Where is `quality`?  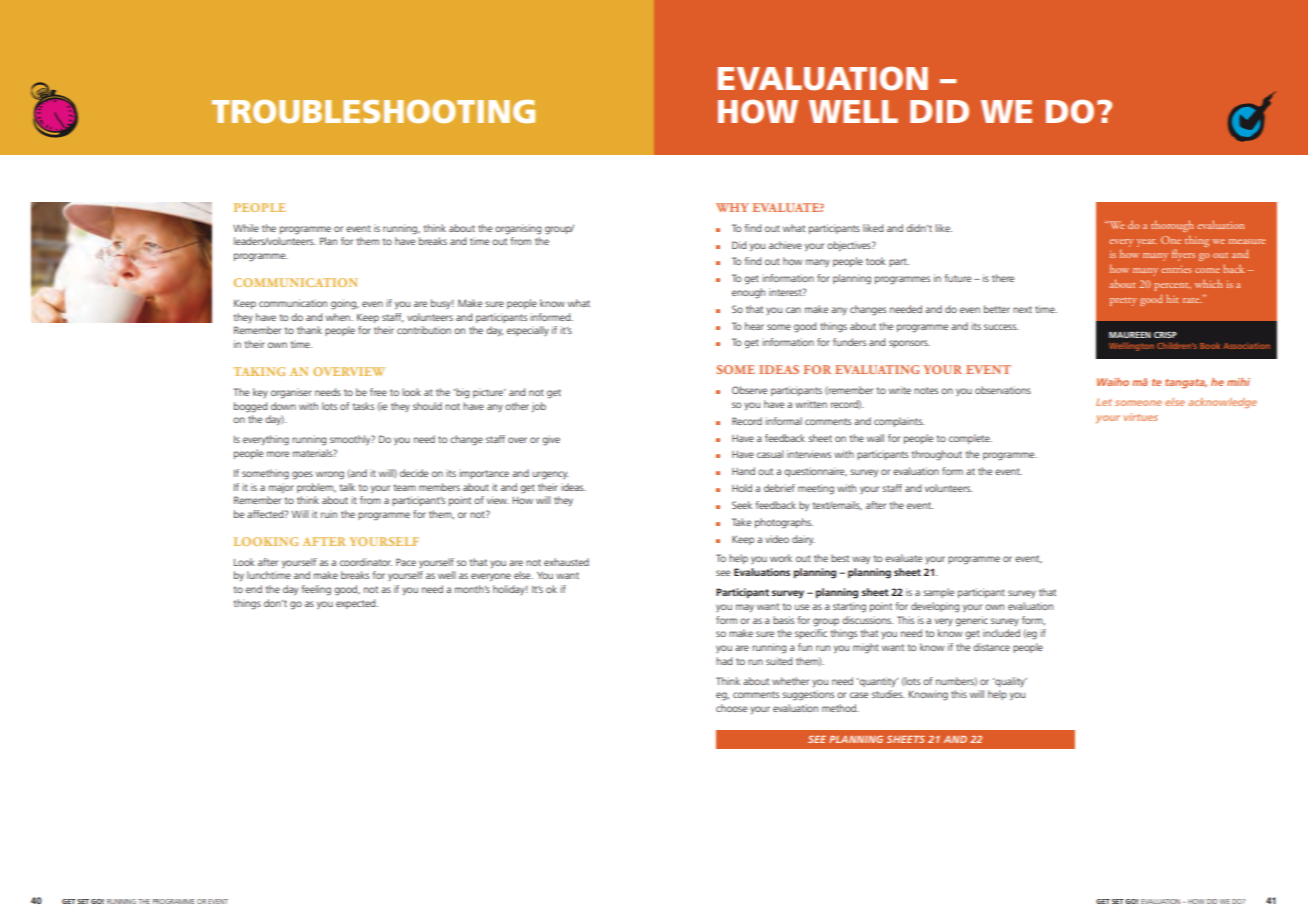 quality is located at coordinates (1010, 682).
